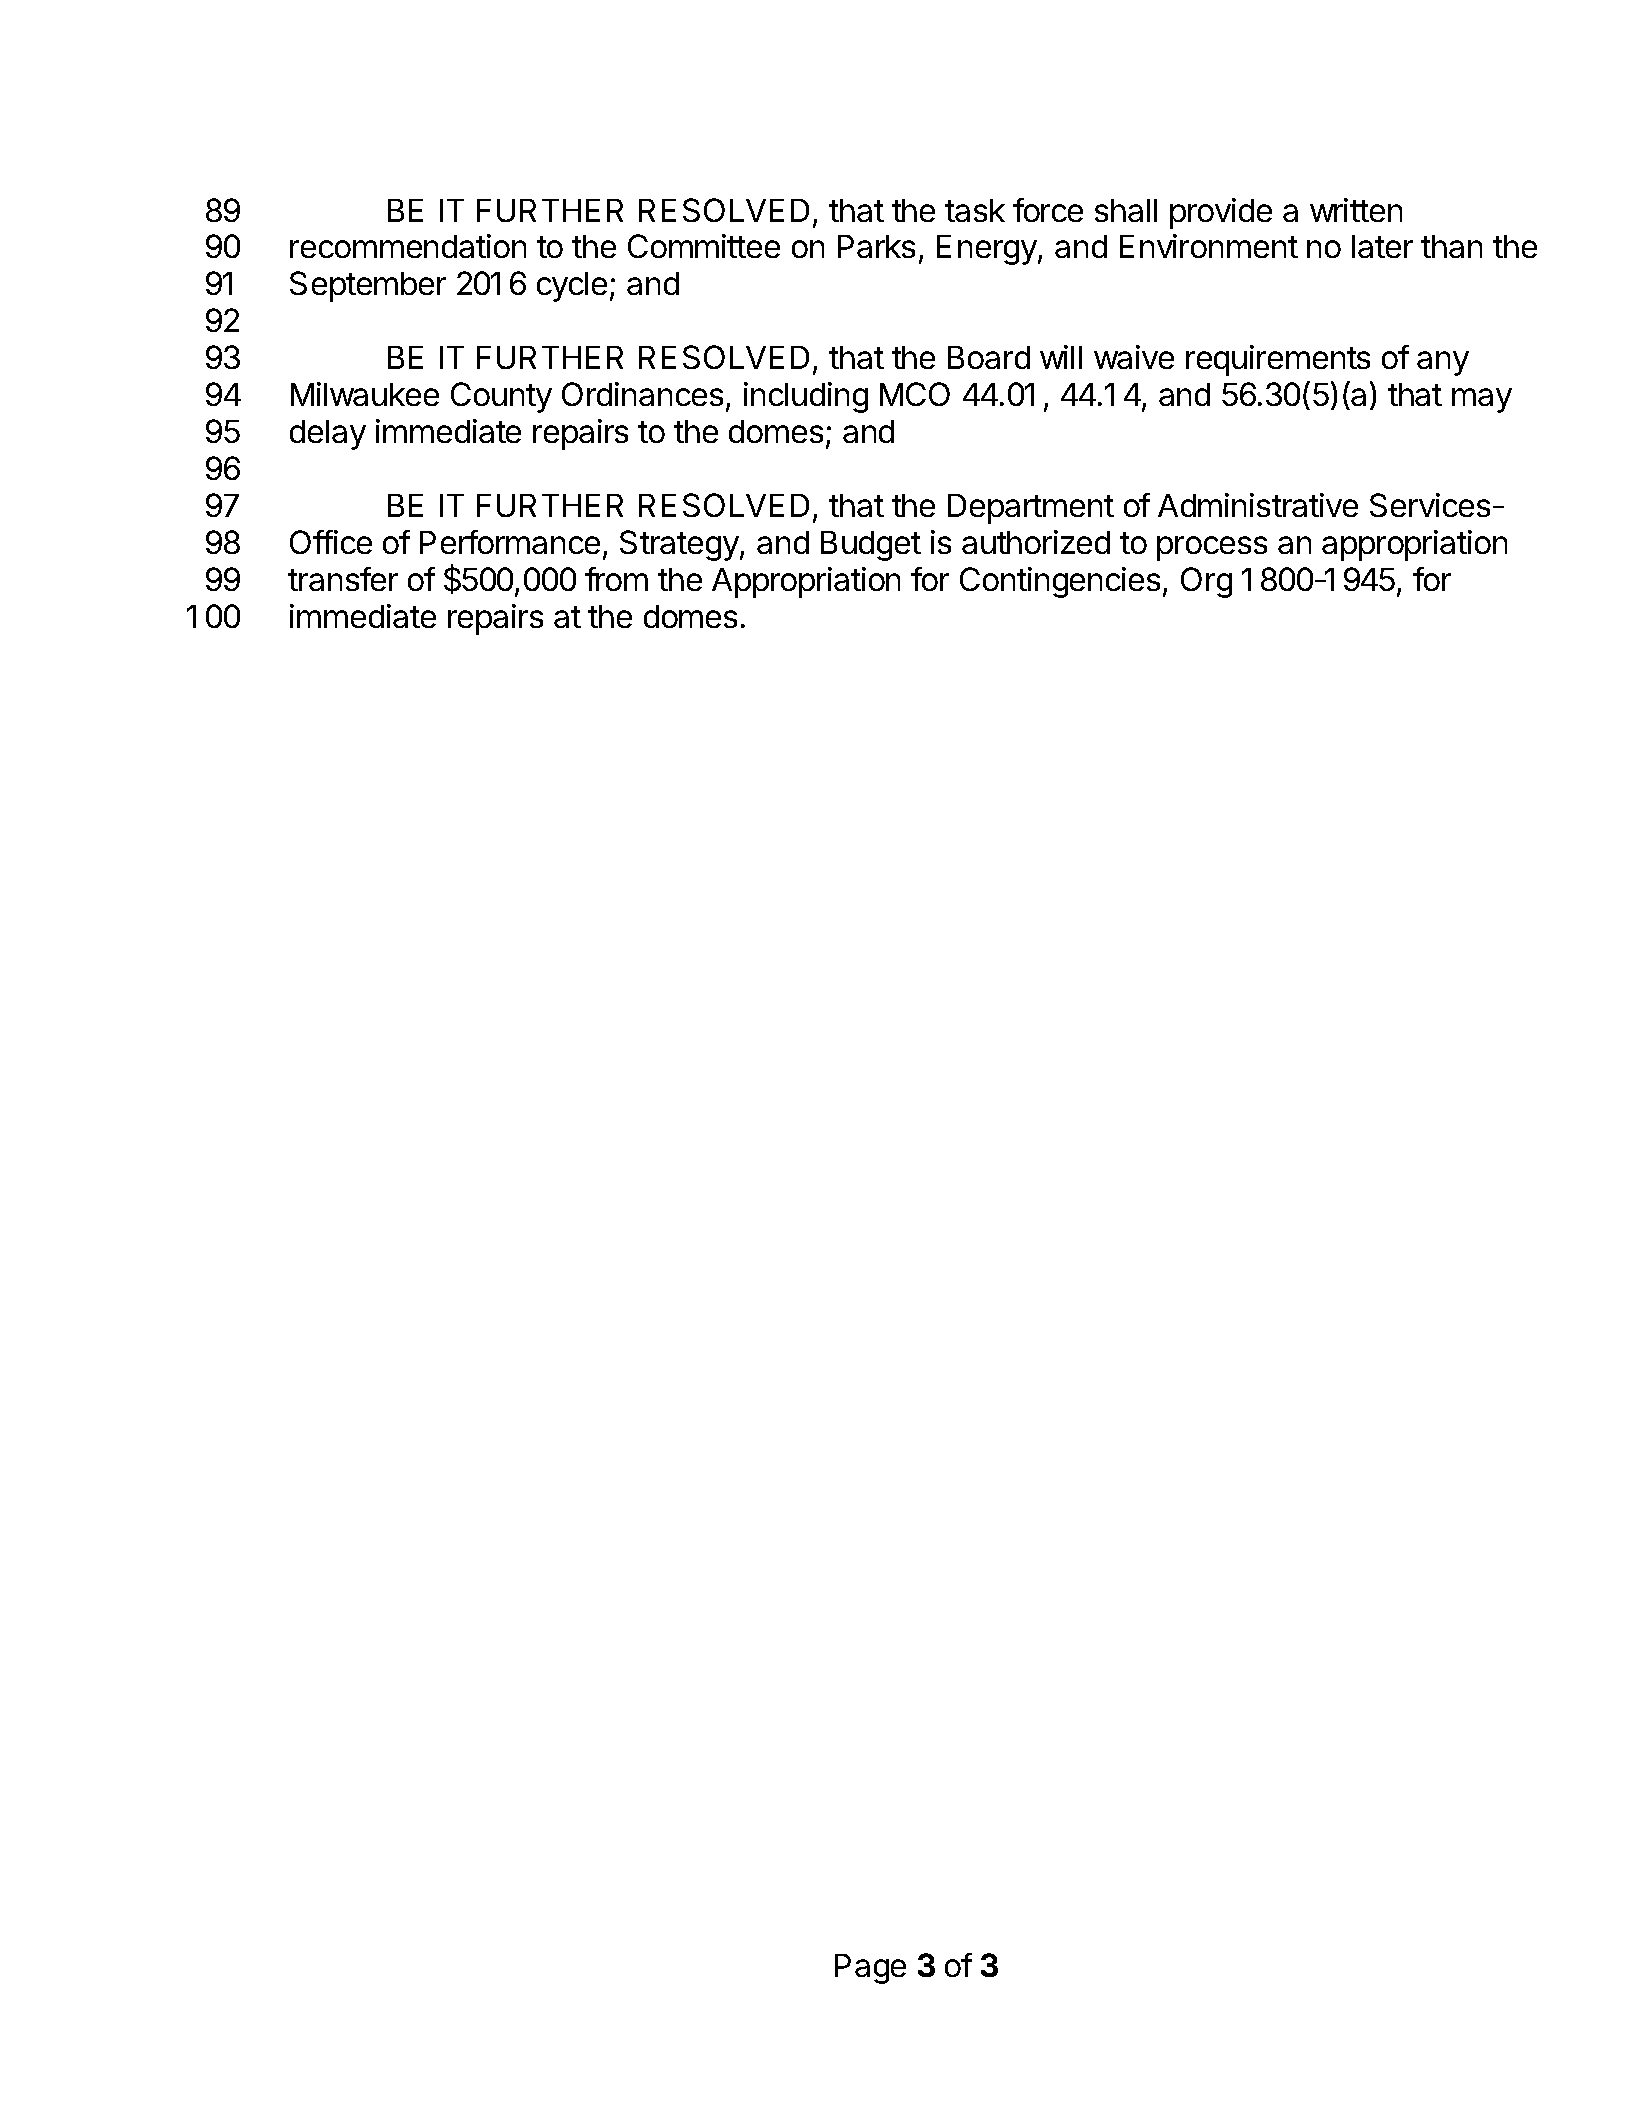  I want to click on later, so click(1382, 246).
